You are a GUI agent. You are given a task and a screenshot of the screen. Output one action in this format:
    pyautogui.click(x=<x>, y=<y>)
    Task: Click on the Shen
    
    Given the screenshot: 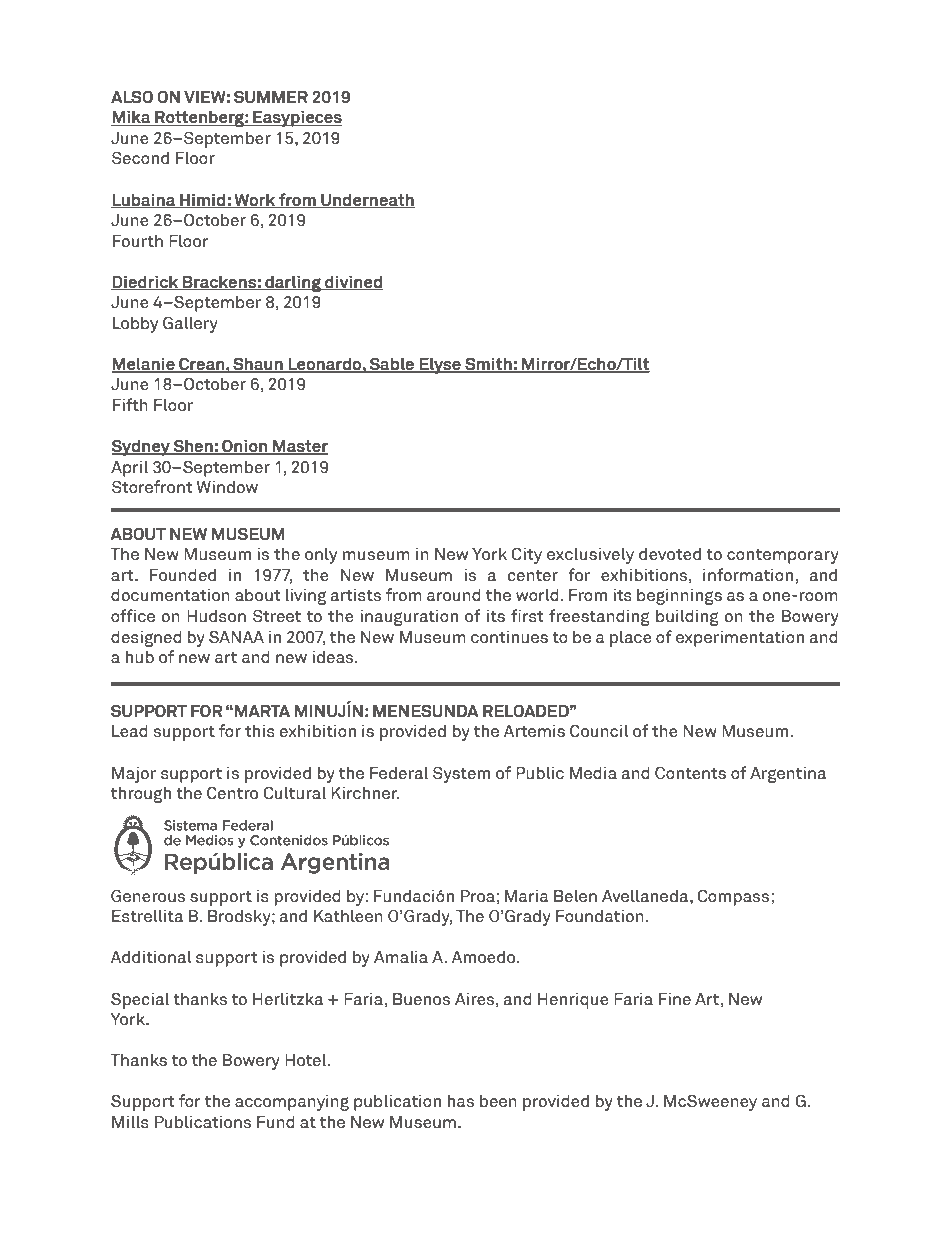 What is the action you would take?
    pyautogui.click(x=193, y=447)
